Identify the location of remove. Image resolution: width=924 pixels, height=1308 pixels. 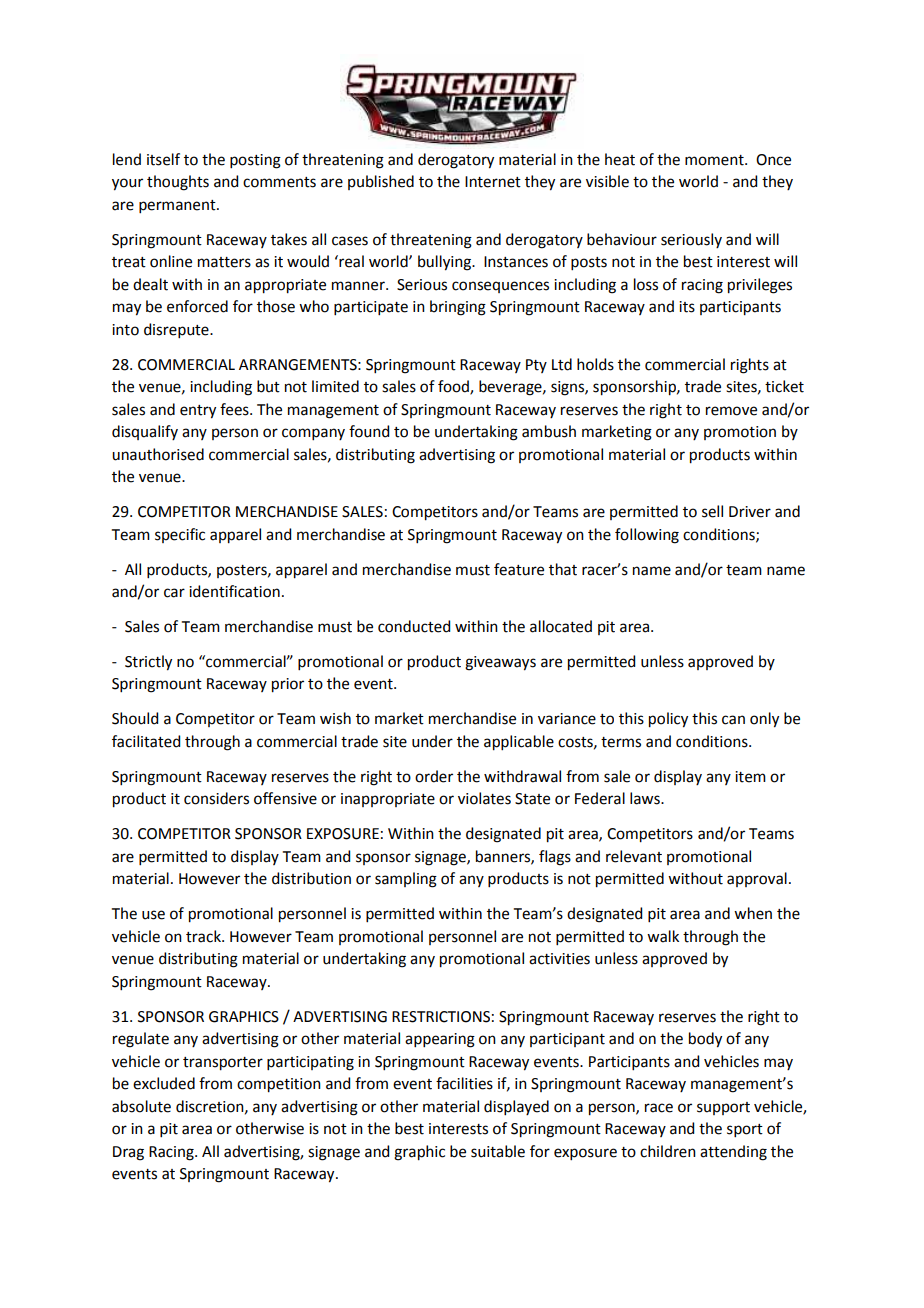
(731, 411).
